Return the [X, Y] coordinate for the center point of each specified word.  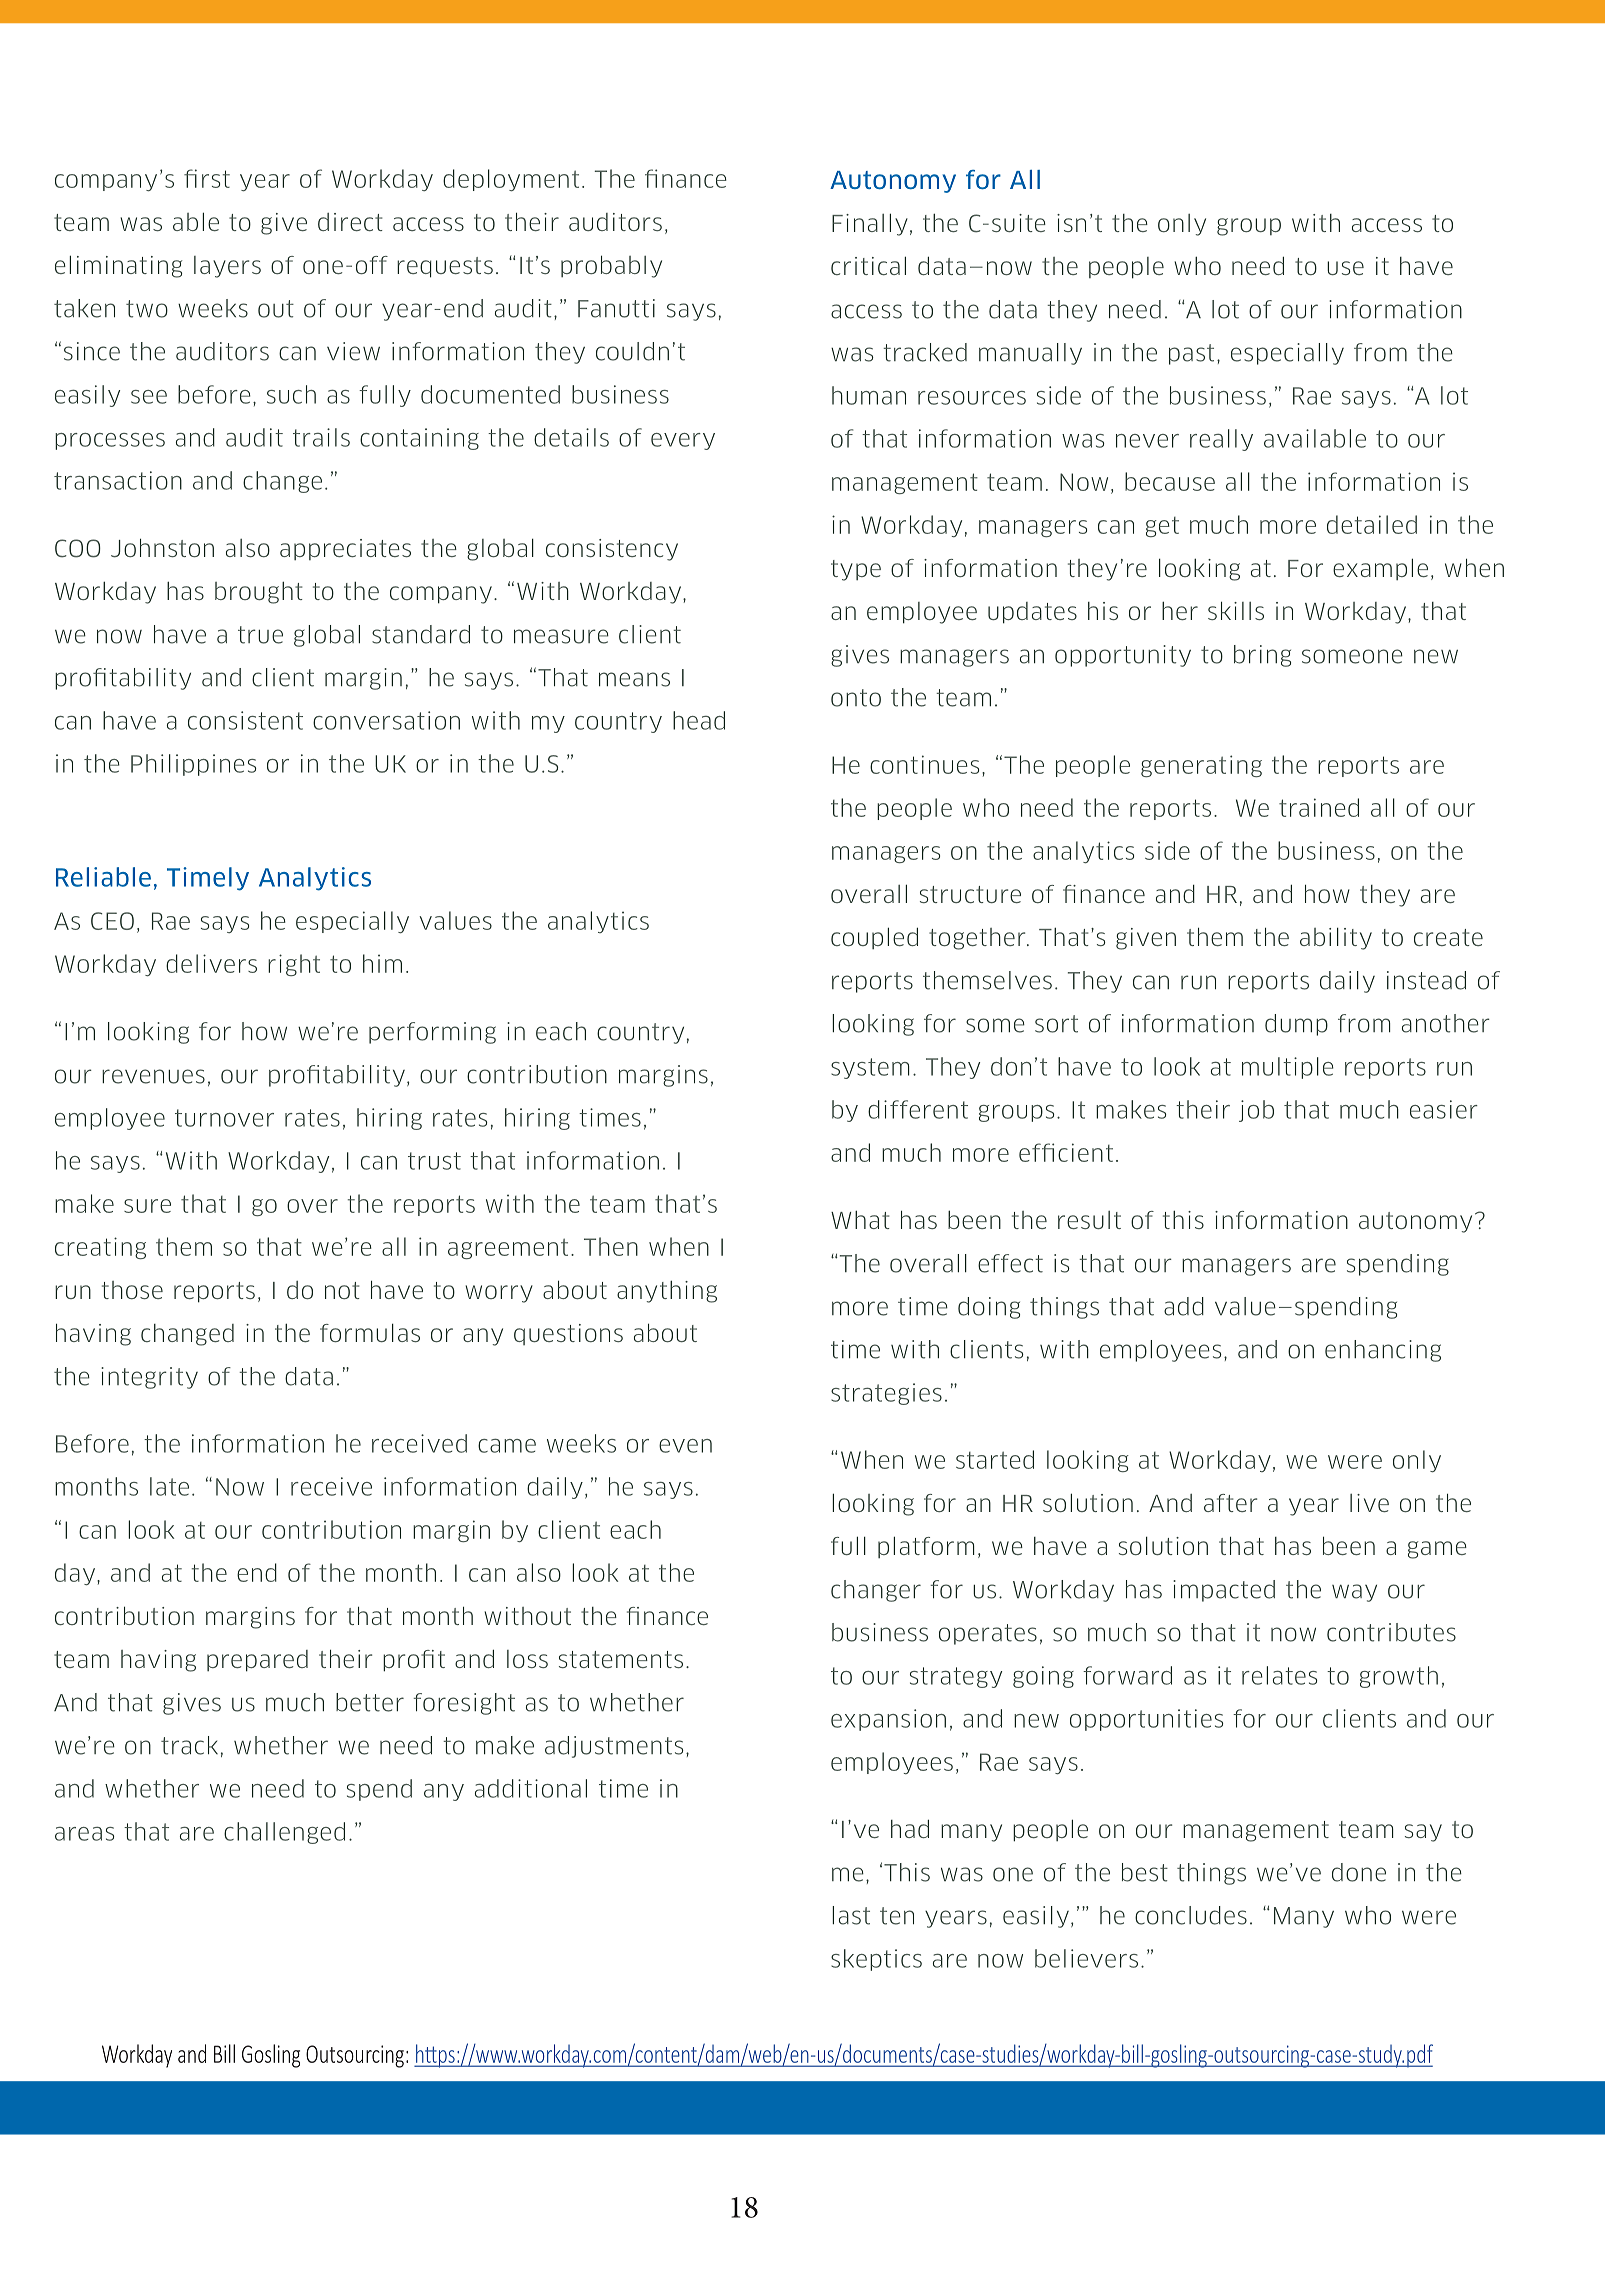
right [294, 965]
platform [926, 1547]
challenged [284, 1833]
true [260, 635]
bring [1262, 656]
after [1230, 1503]
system [870, 1068]
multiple [1288, 1068]
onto [856, 698]
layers [227, 267]
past [1191, 354]
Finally [870, 224]
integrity [149, 1378]
